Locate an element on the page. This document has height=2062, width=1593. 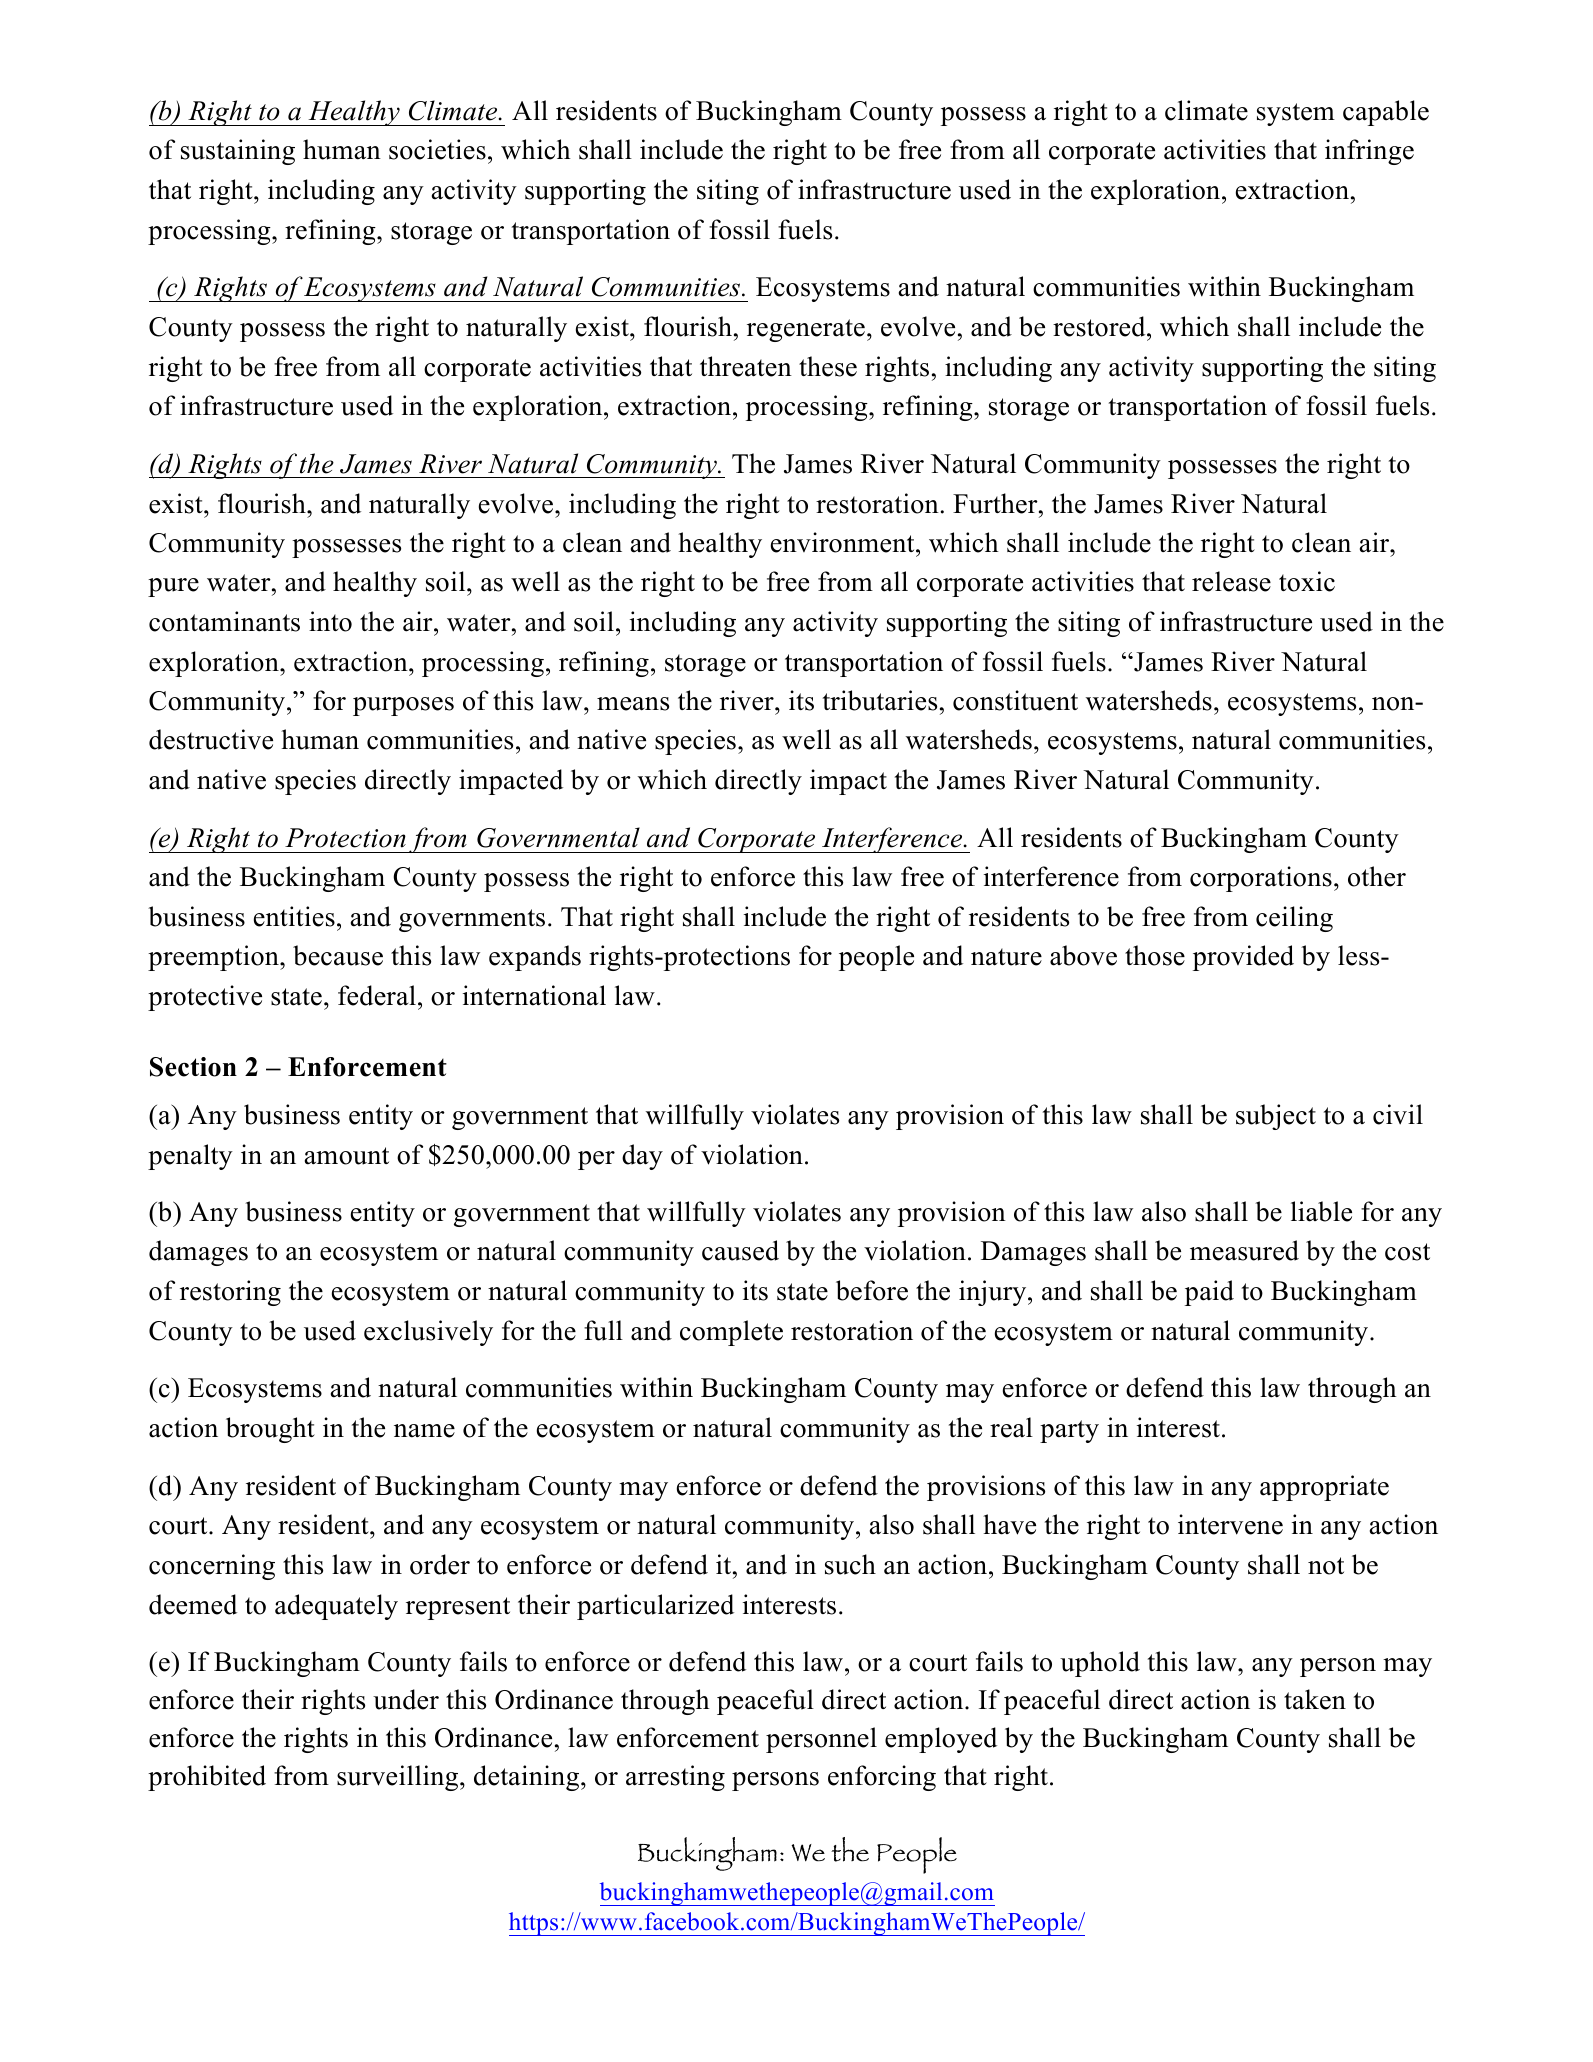
under is located at coordinates (406, 1699).
